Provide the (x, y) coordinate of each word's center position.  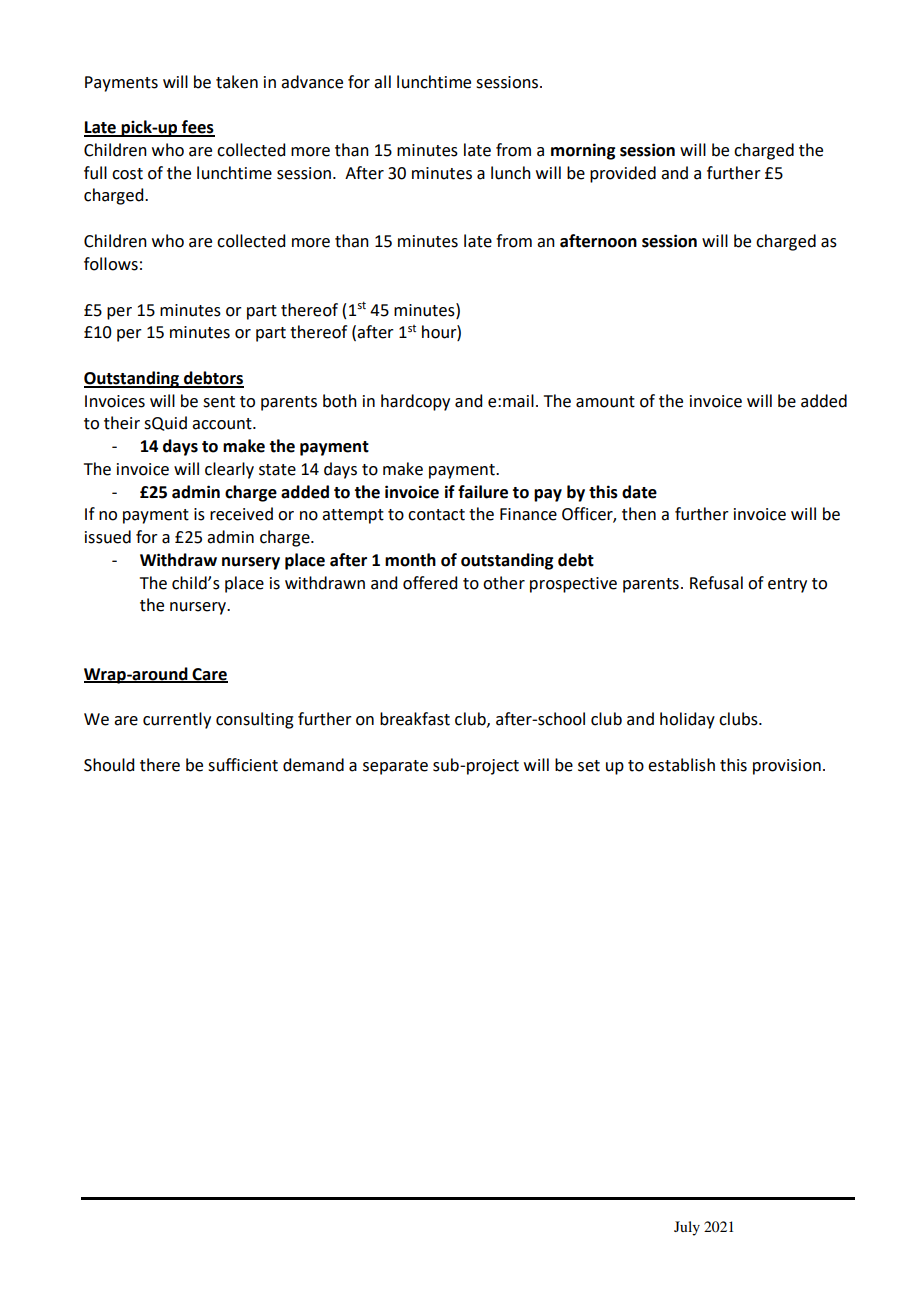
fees (197, 128)
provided (623, 174)
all (382, 82)
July (687, 1228)
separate (395, 767)
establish (681, 765)
